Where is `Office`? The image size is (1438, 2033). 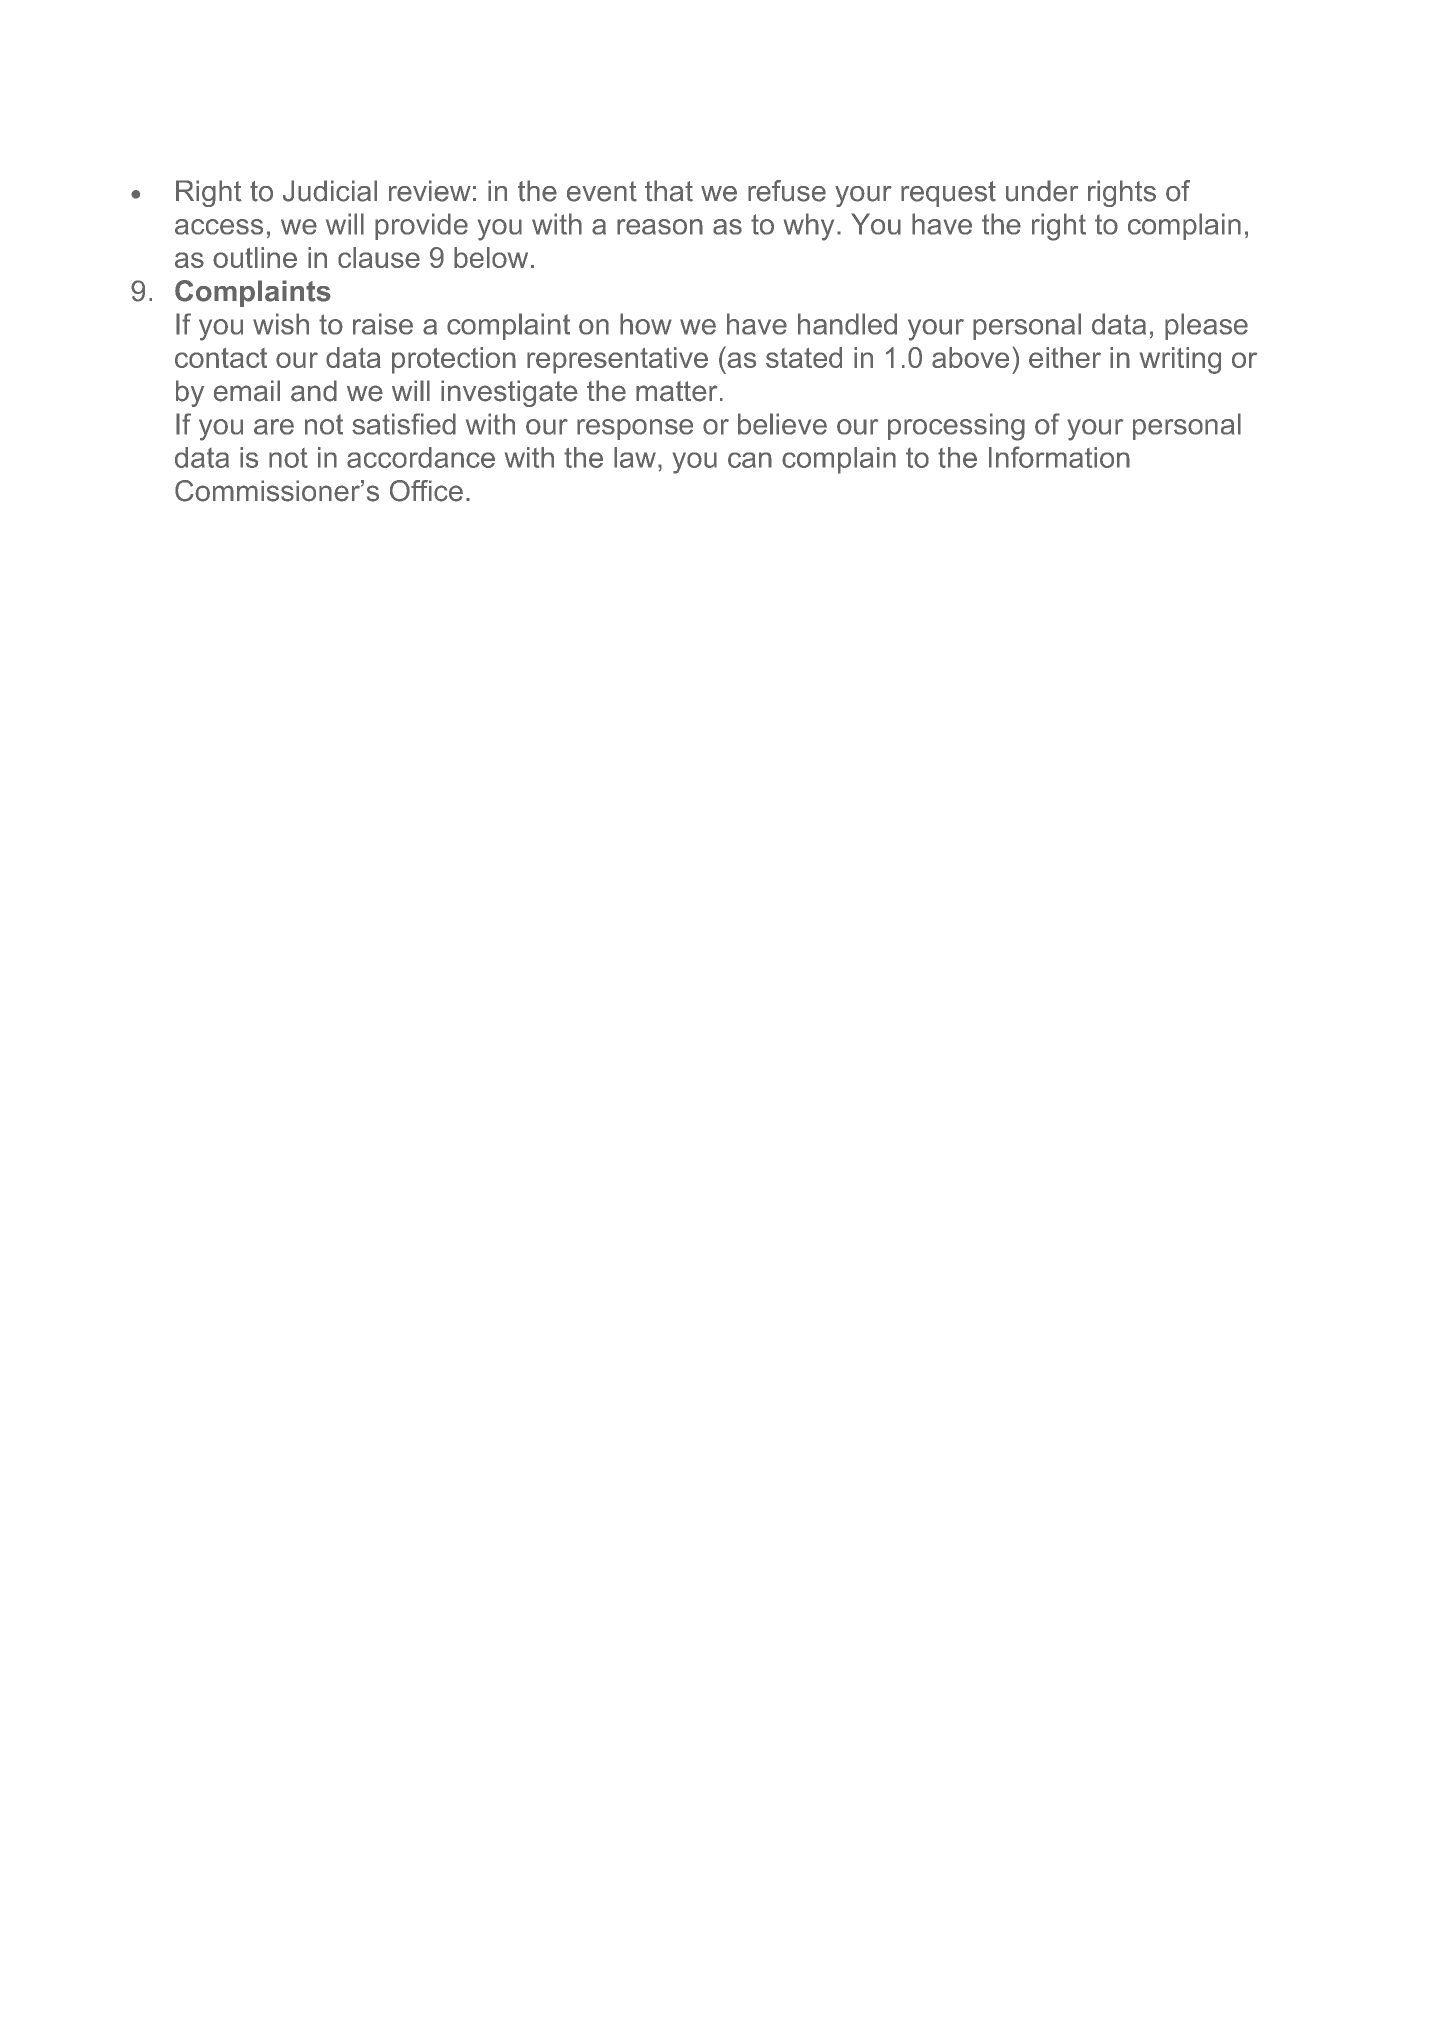
Office is located at coordinates (426, 491).
